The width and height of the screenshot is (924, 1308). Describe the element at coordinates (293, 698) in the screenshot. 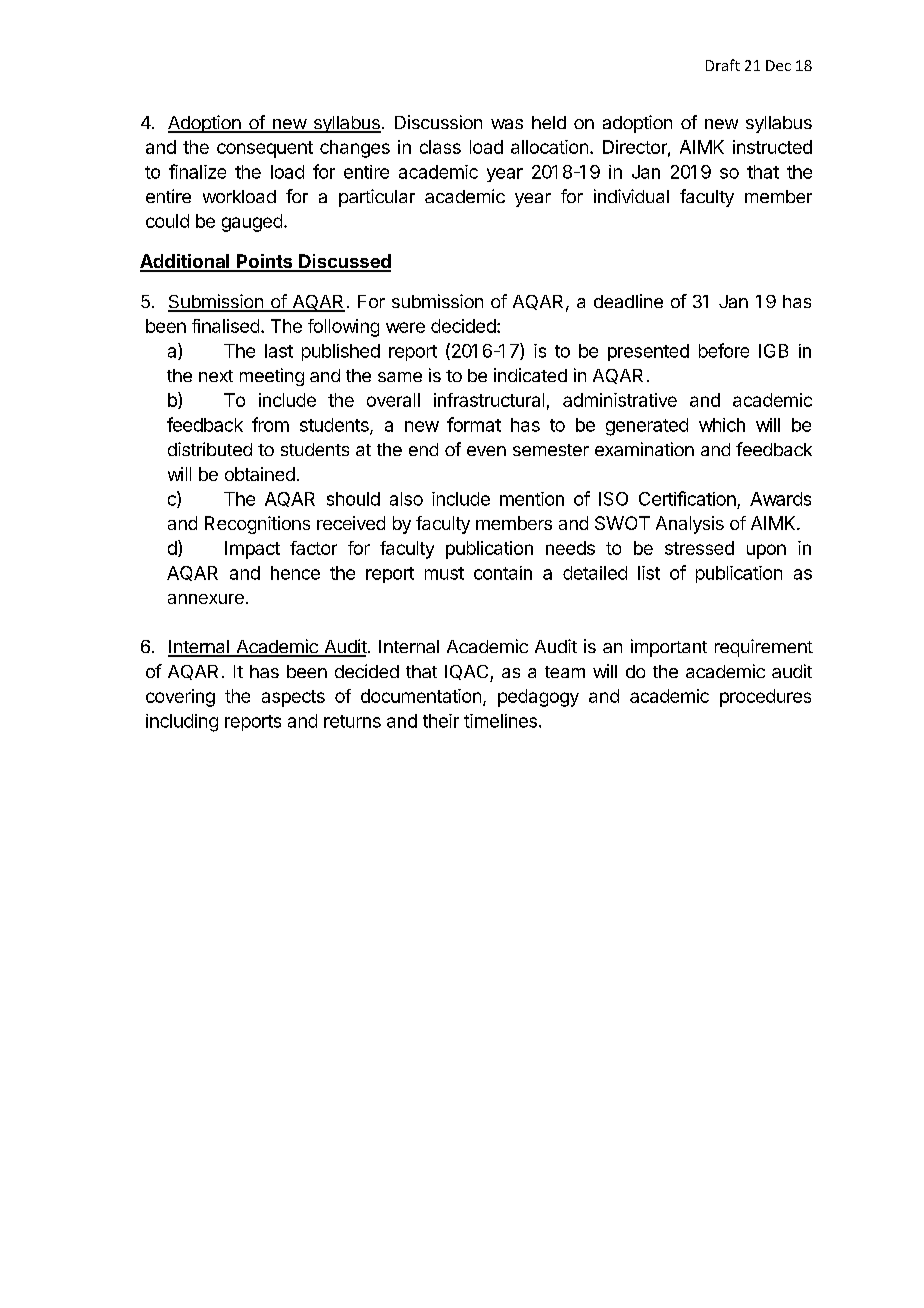

I see `aspects` at that location.
